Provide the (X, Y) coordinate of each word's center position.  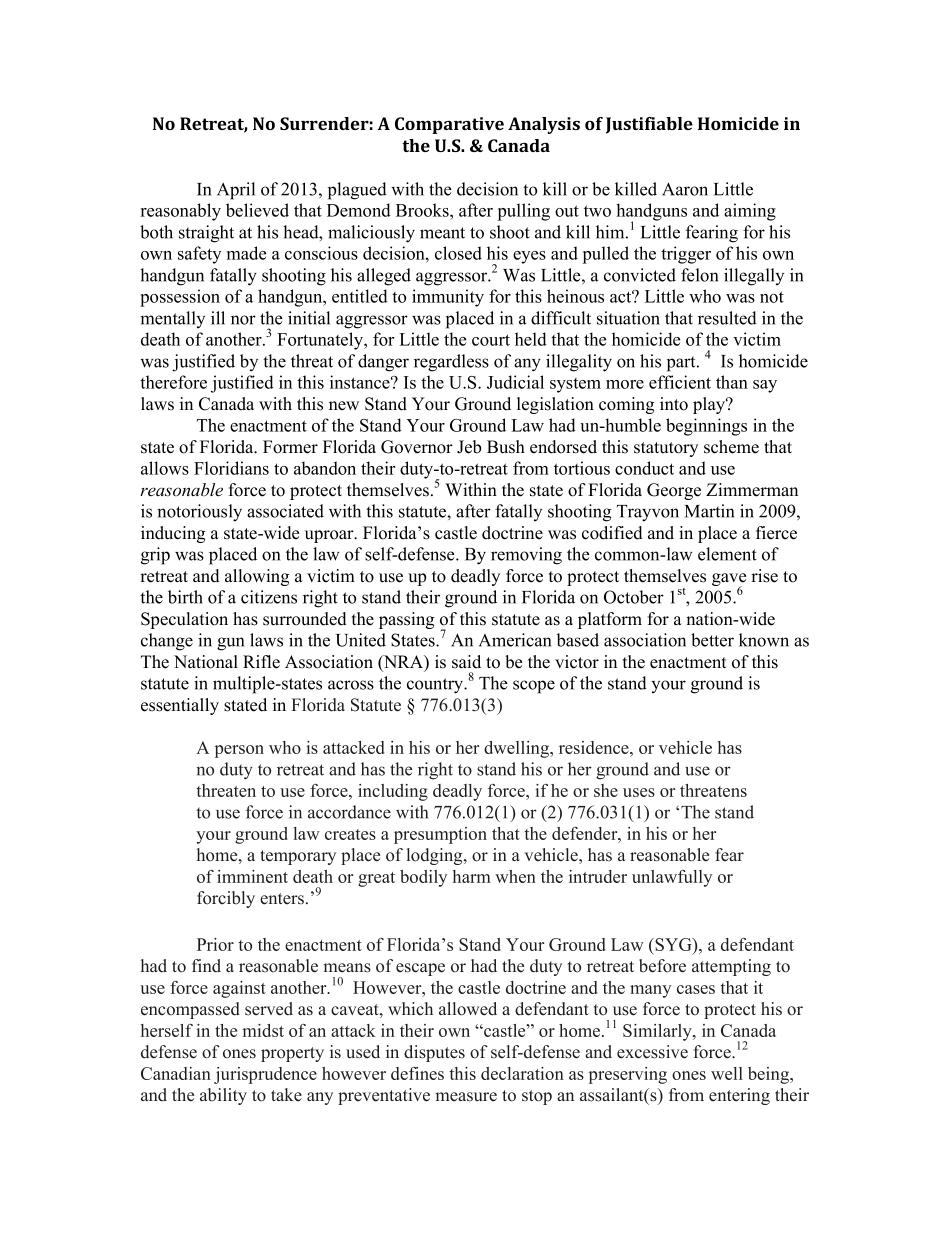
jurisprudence (265, 1075)
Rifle (261, 662)
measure (466, 1097)
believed (257, 210)
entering (739, 1096)
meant (442, 233)
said (466, 662)
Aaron (685, 189)
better (712, 640)
